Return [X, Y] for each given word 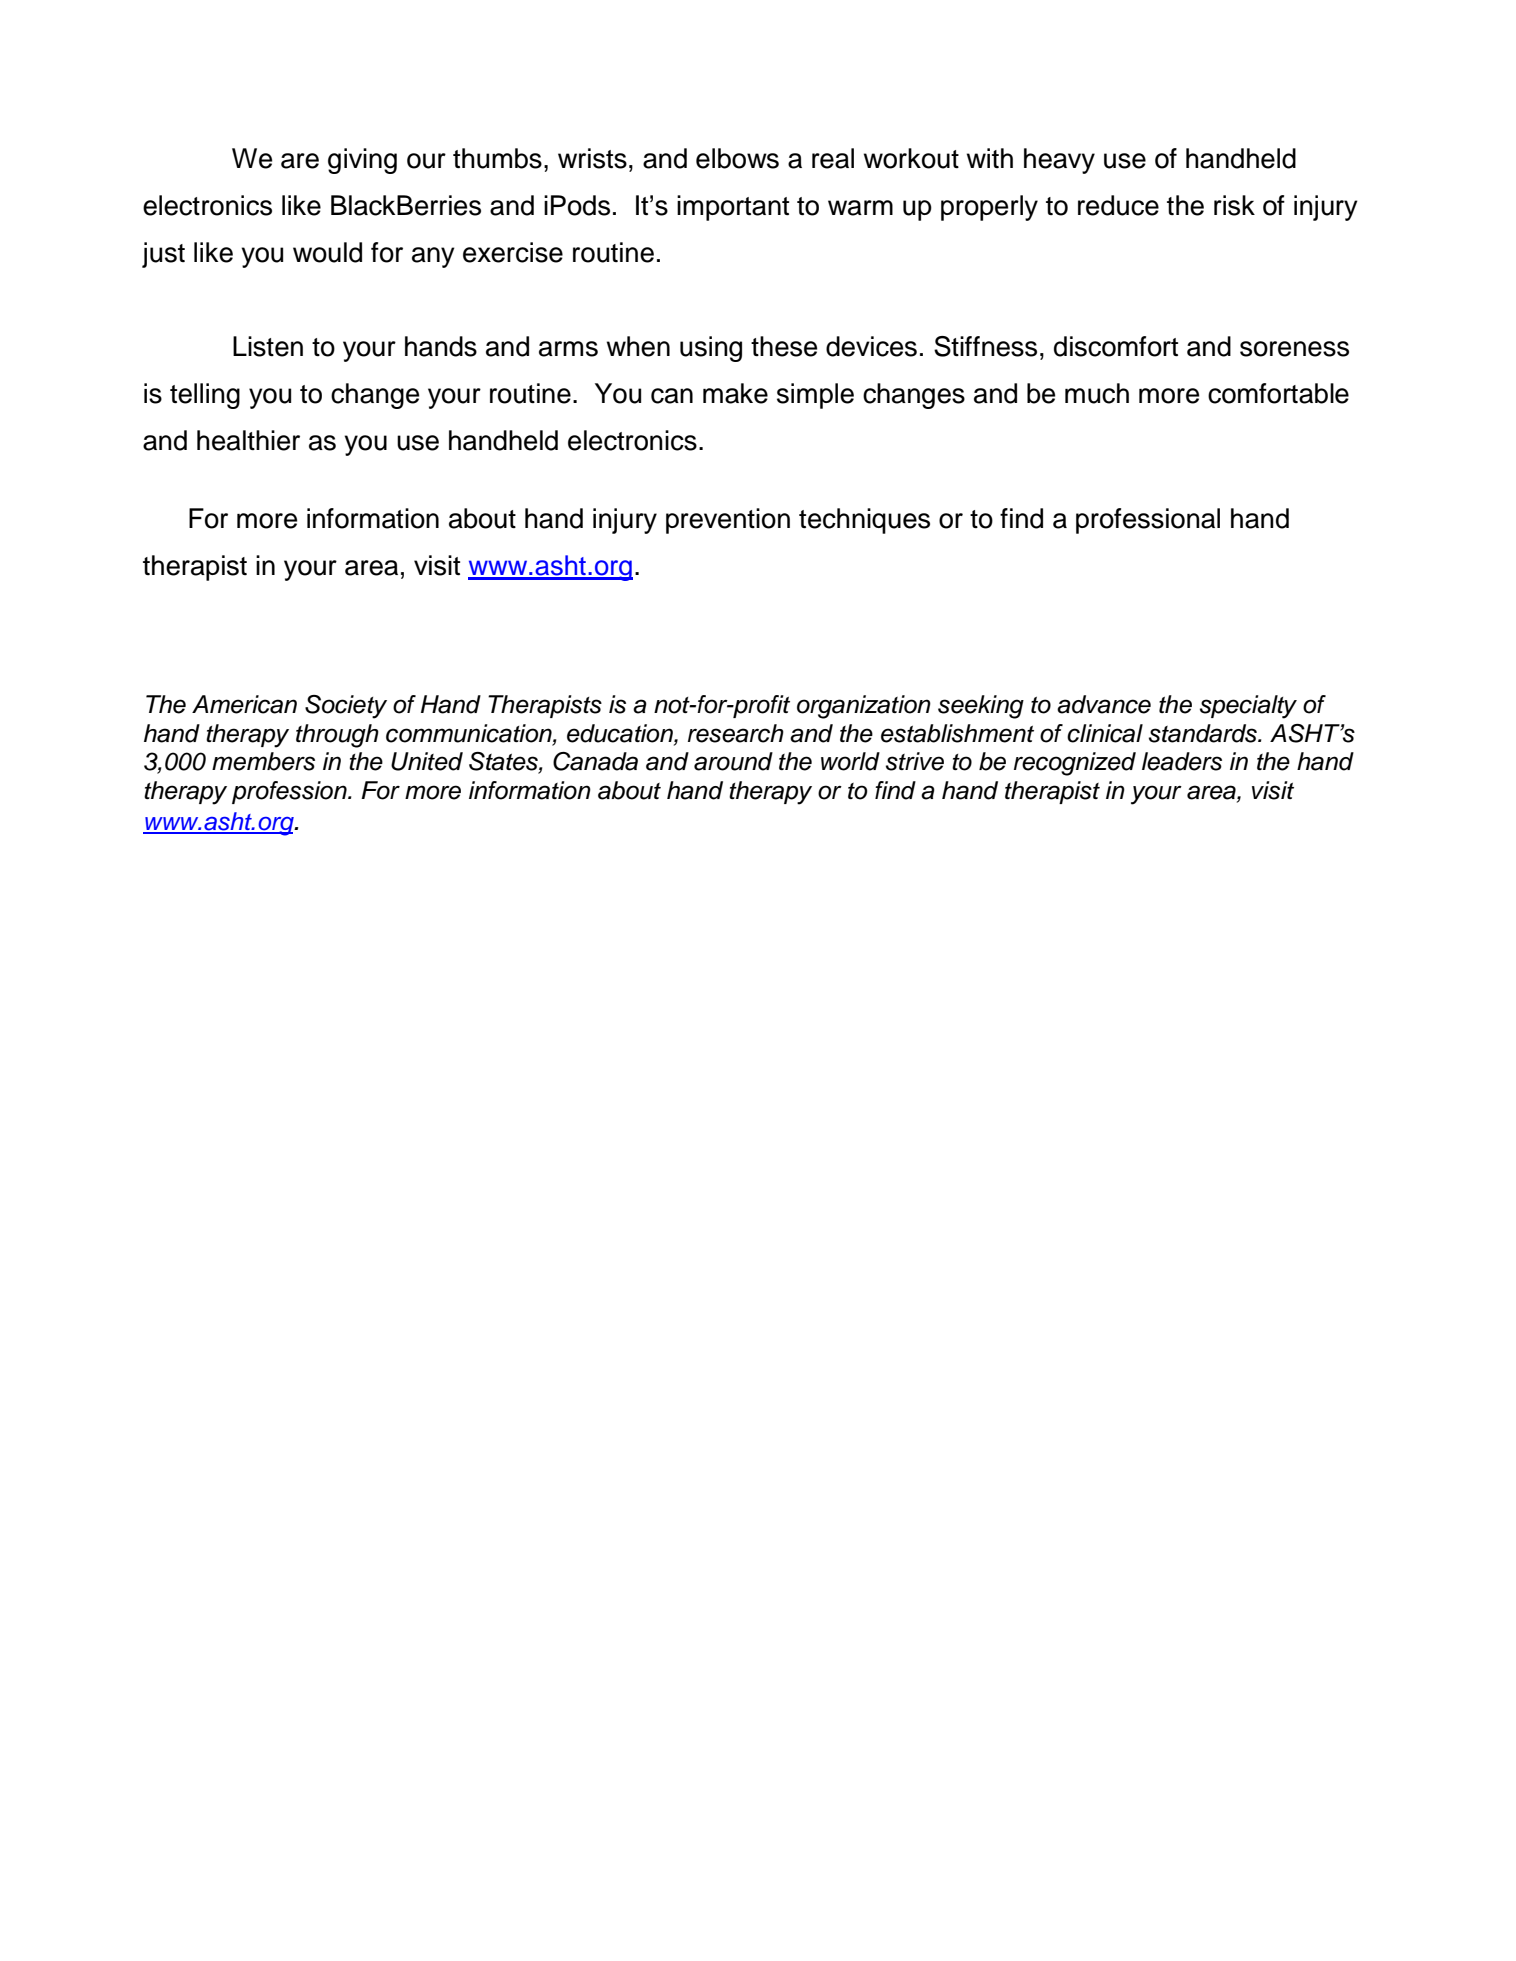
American [244, 704]
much [1097, 393]
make [735, 393]
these [784, 346]
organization [864, 707]
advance [1104, 704]
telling [205, 396]
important [733, 208]
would [327, 252]
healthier [248, 440]
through [337, 736]
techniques [864, 521]
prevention [728, 521]
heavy [1059, 161]
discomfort [1116, 346]
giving [362, 161]
